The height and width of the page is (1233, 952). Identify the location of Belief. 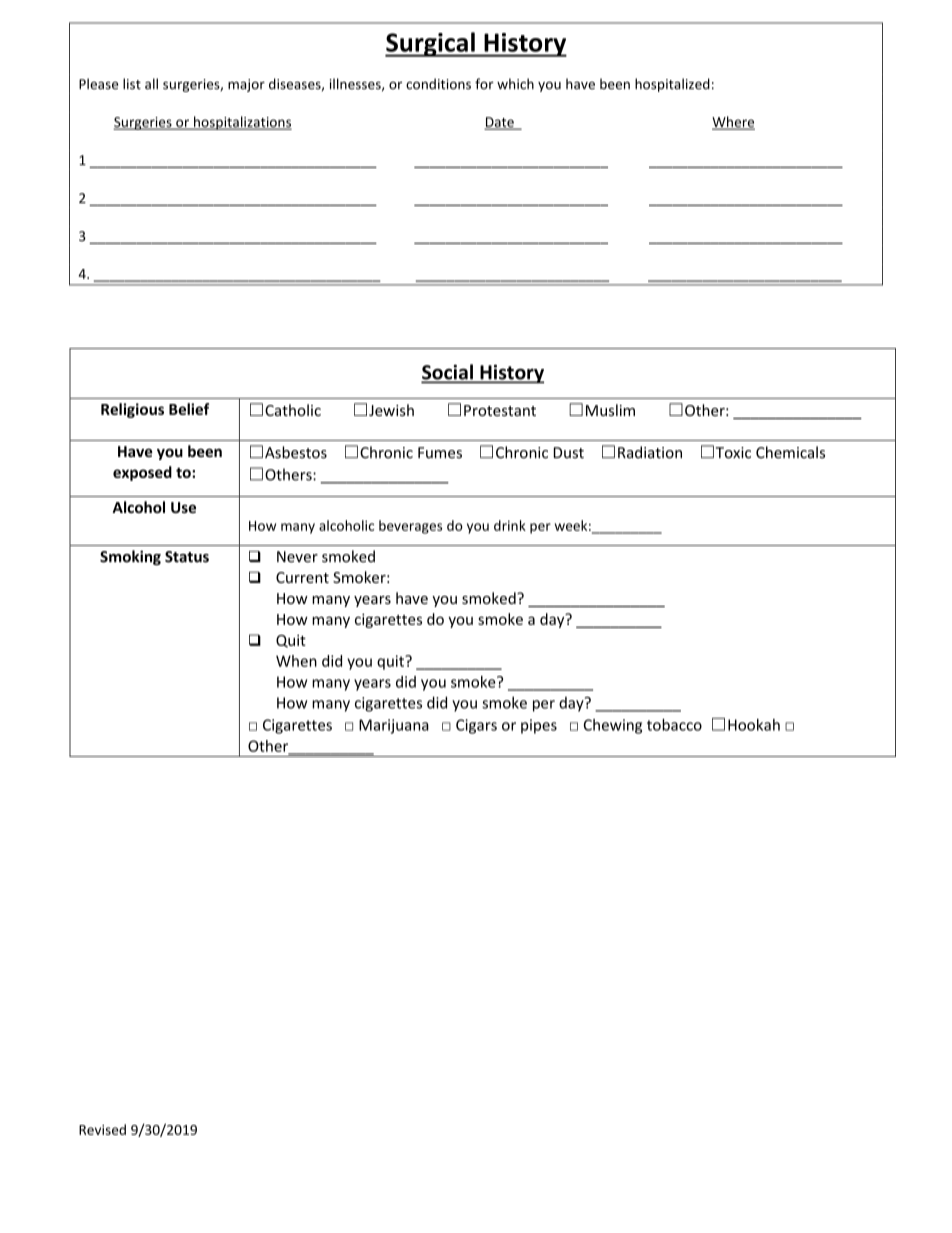
(189, 409).
